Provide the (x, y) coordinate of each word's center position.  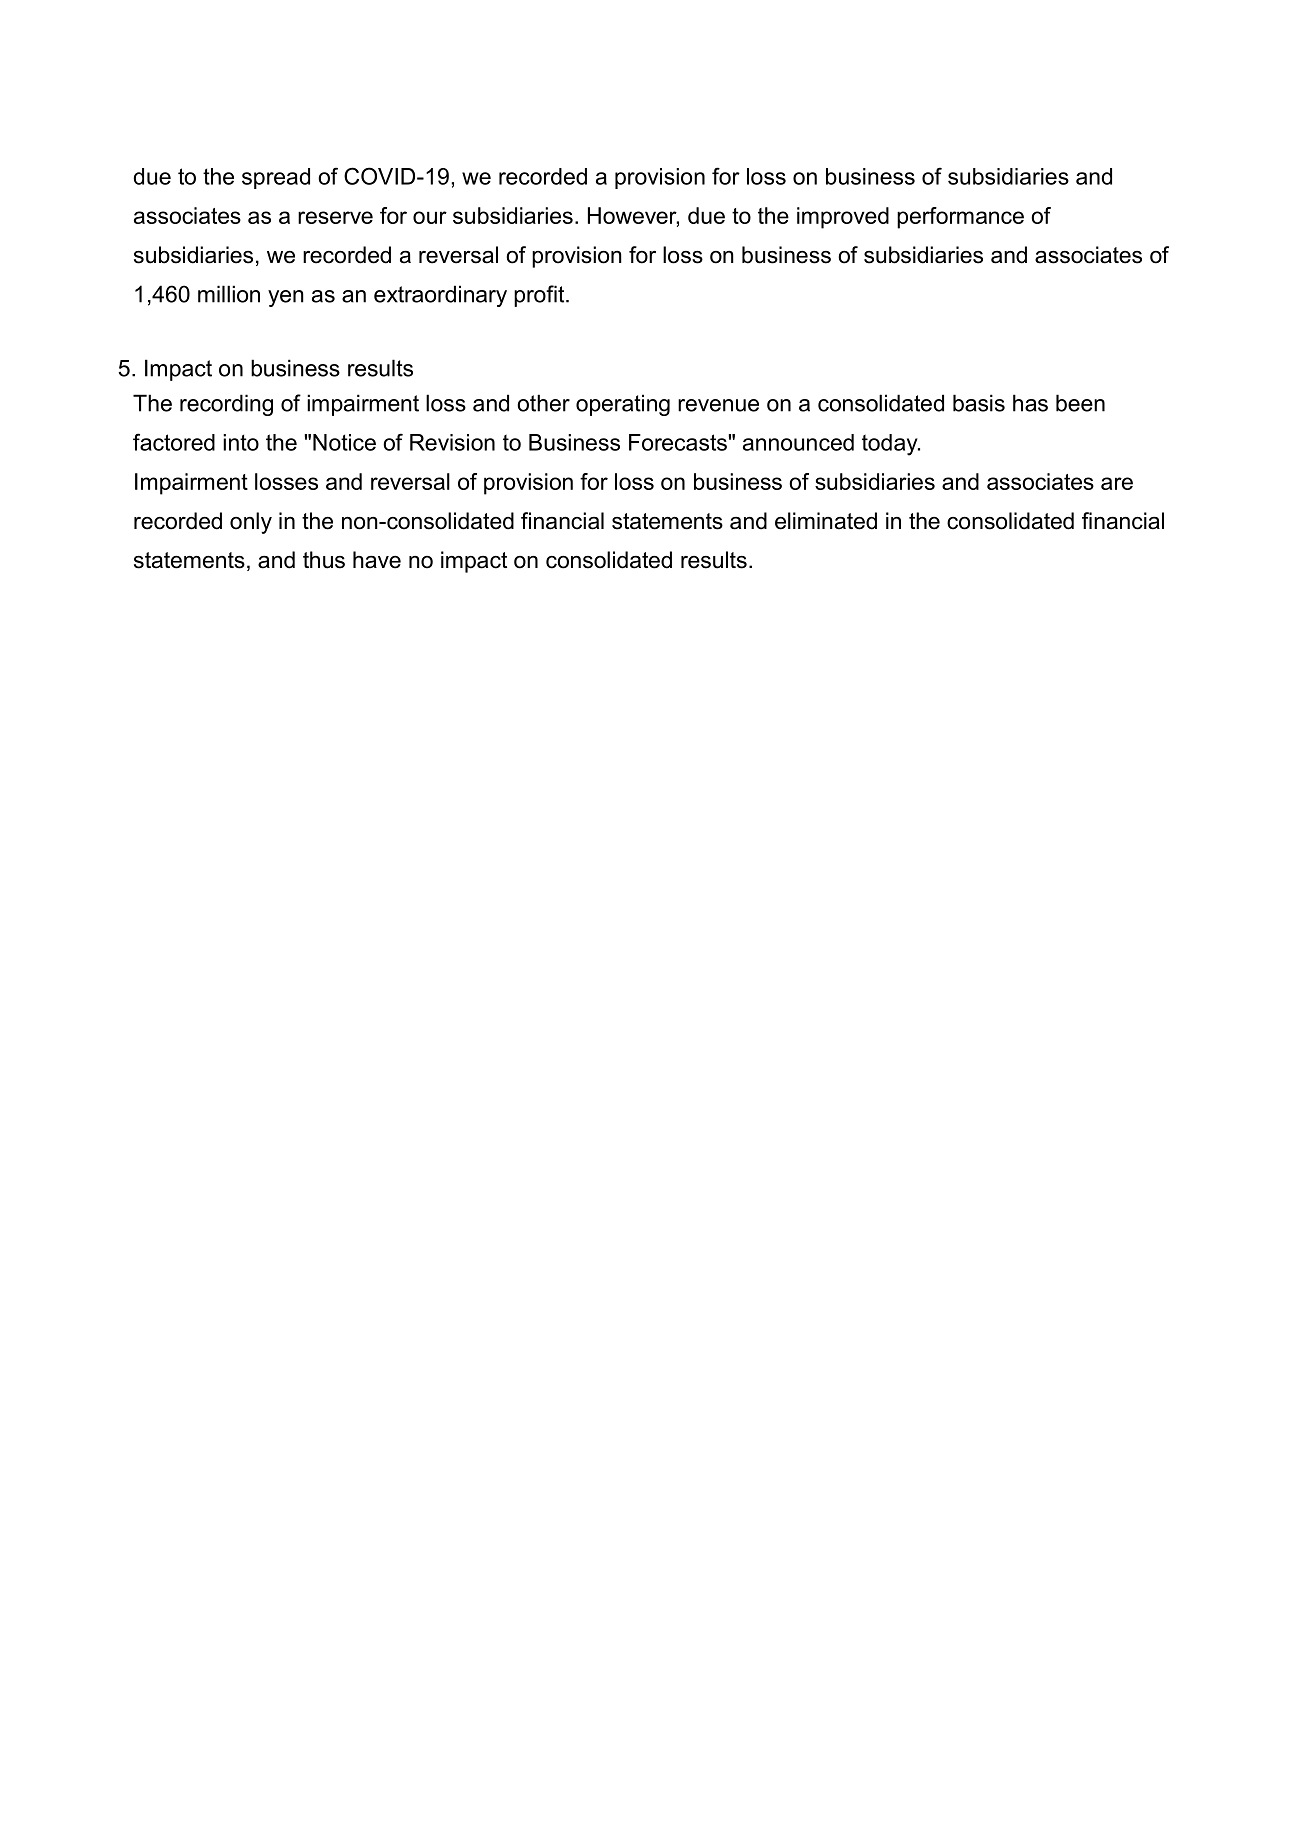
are (1117, 483)
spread (276, 178)
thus (324, 560)
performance (960, 218)
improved (843, 218)
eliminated (826, 521)
